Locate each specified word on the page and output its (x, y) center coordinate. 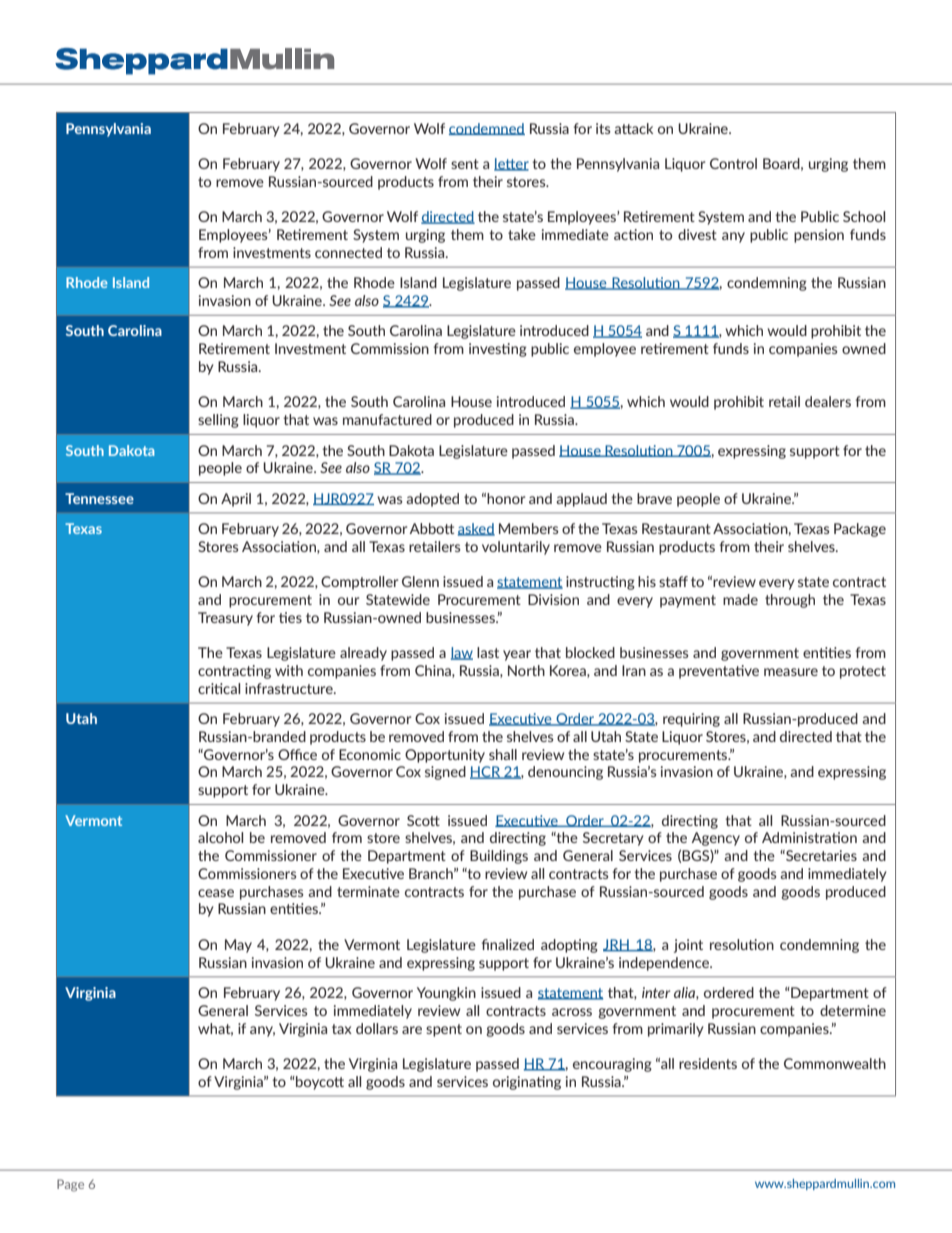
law (462, 653)
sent (465, 164)
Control (733, 163)
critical (219, 688)
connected (348, 252)
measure (791, 672)
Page (70, 1185)
